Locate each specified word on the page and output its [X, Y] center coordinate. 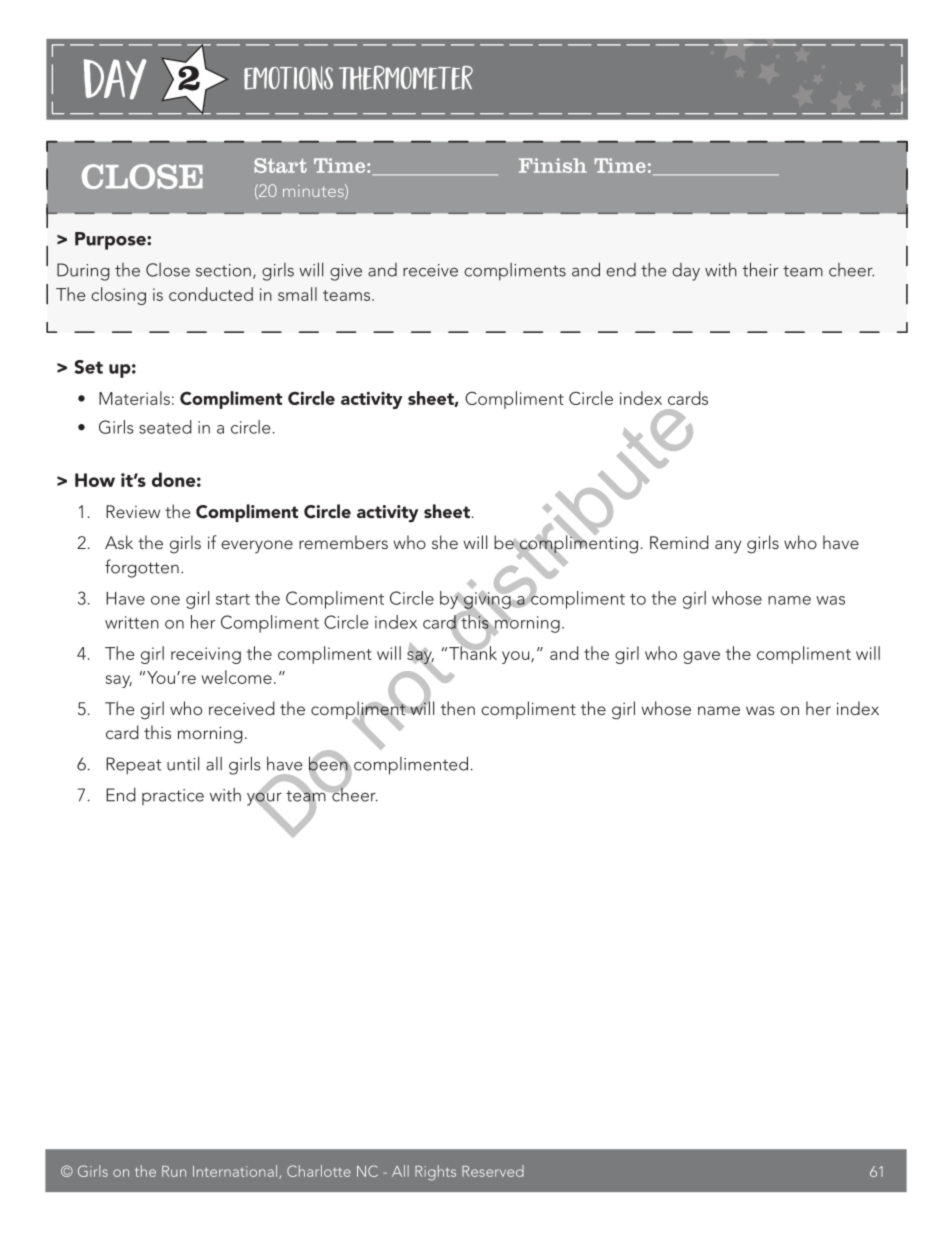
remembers [343, 542]
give [346, 272]
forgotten [142, 568]
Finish [553, 165]
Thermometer [406, 78]
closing [118, 296]
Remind [679, 542]
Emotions [288, 78]
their [760, 269]
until [183, 763]
